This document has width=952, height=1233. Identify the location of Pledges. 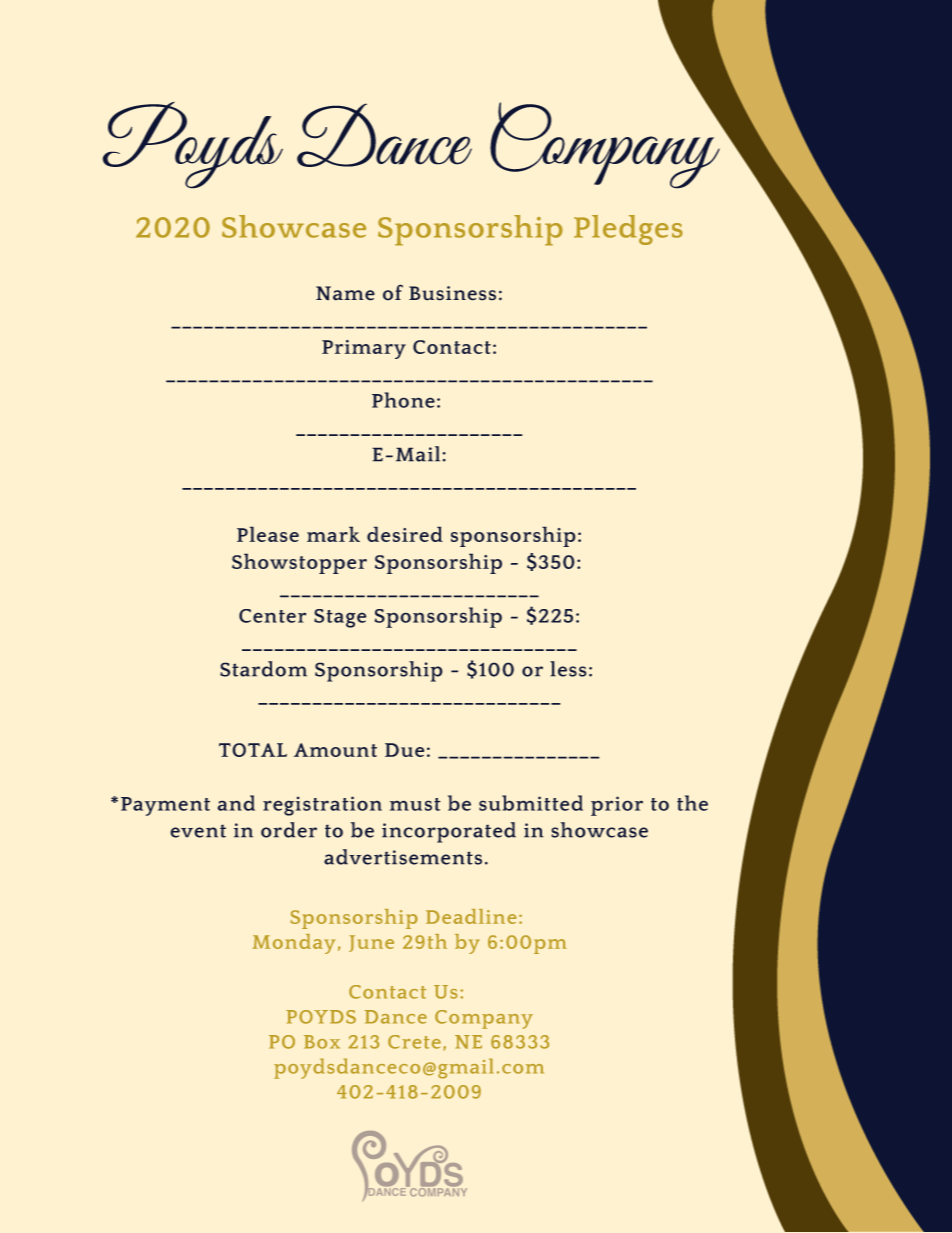
(628, 230).
